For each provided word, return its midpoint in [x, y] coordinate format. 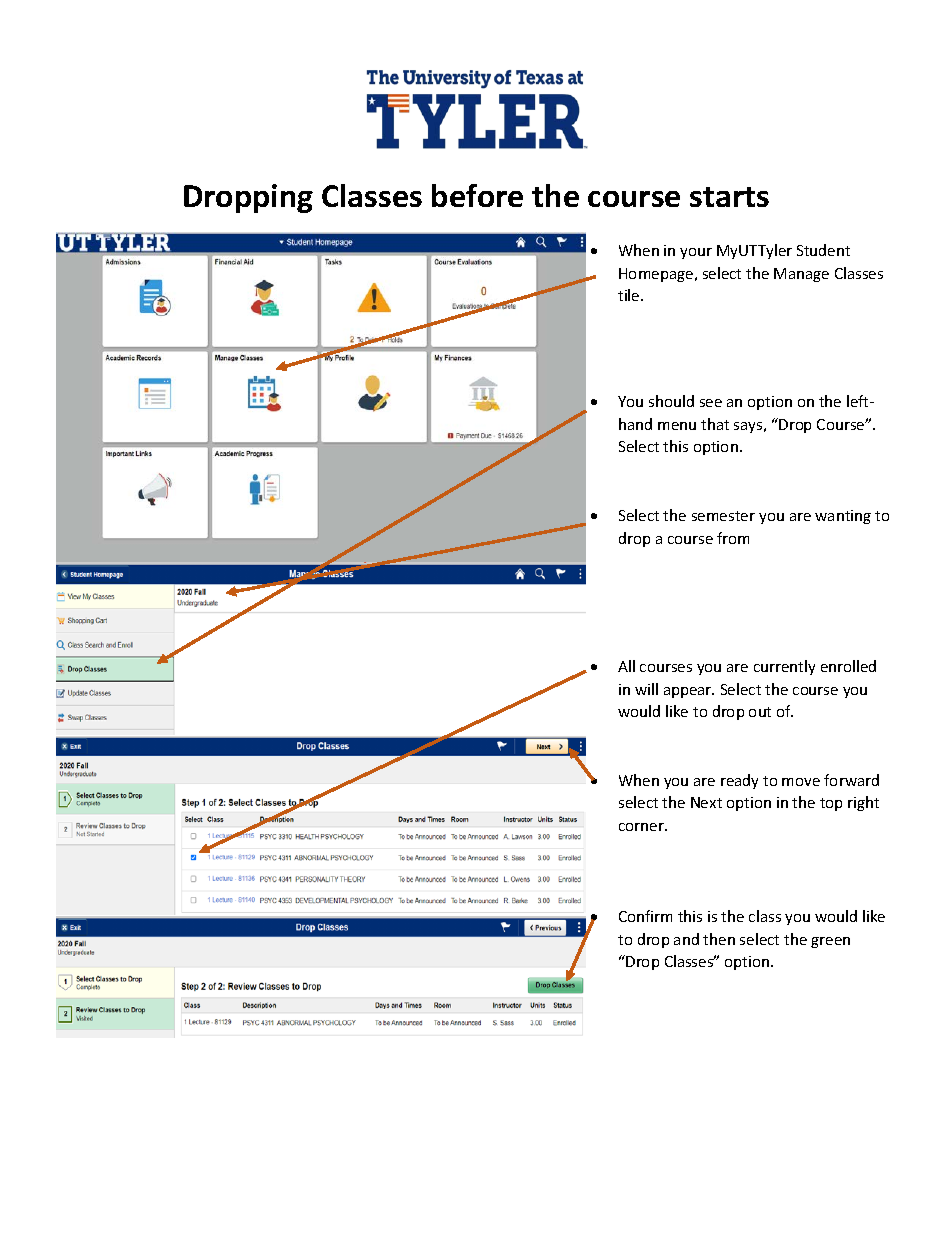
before [477, 195]
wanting [843, 517]
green [830, 942]
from [733, 538]
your [696, 253]
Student [823, 250]
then [719, 939]
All [626, 666]
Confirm [645, 916]
